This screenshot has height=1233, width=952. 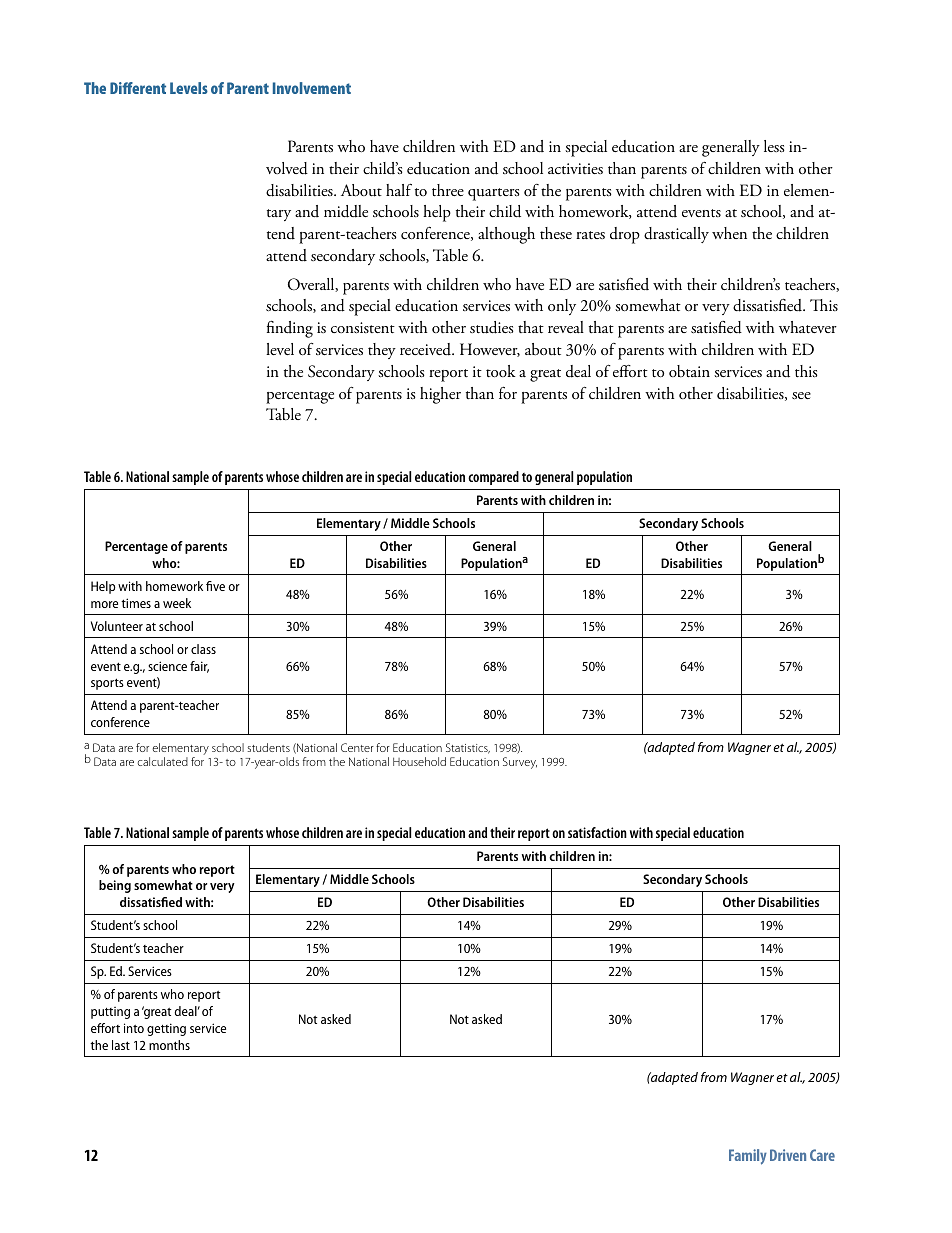 I want to click on studies, so click(x=492, y=327).
